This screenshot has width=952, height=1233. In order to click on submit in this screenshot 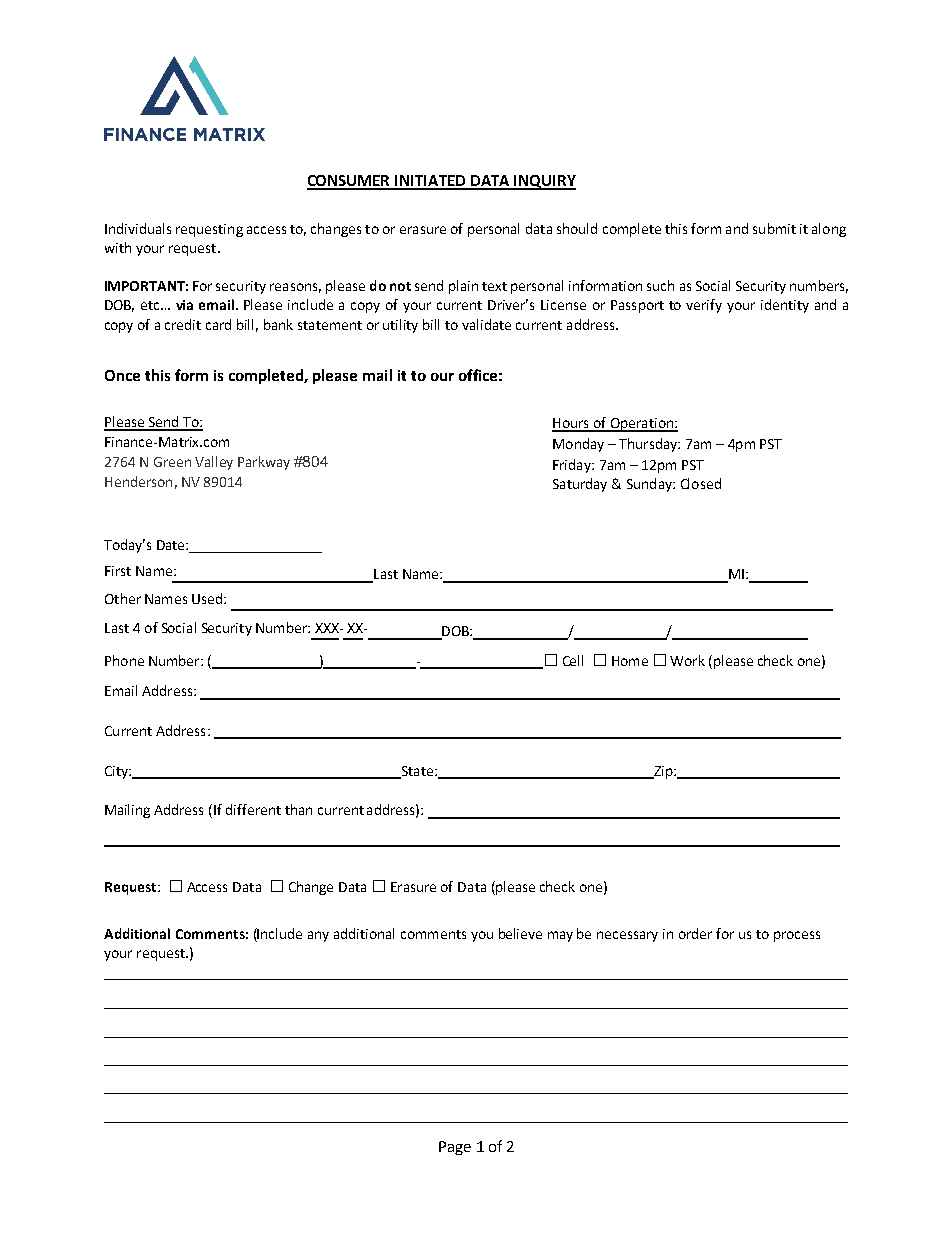, I will do `click(774, 228)`.
